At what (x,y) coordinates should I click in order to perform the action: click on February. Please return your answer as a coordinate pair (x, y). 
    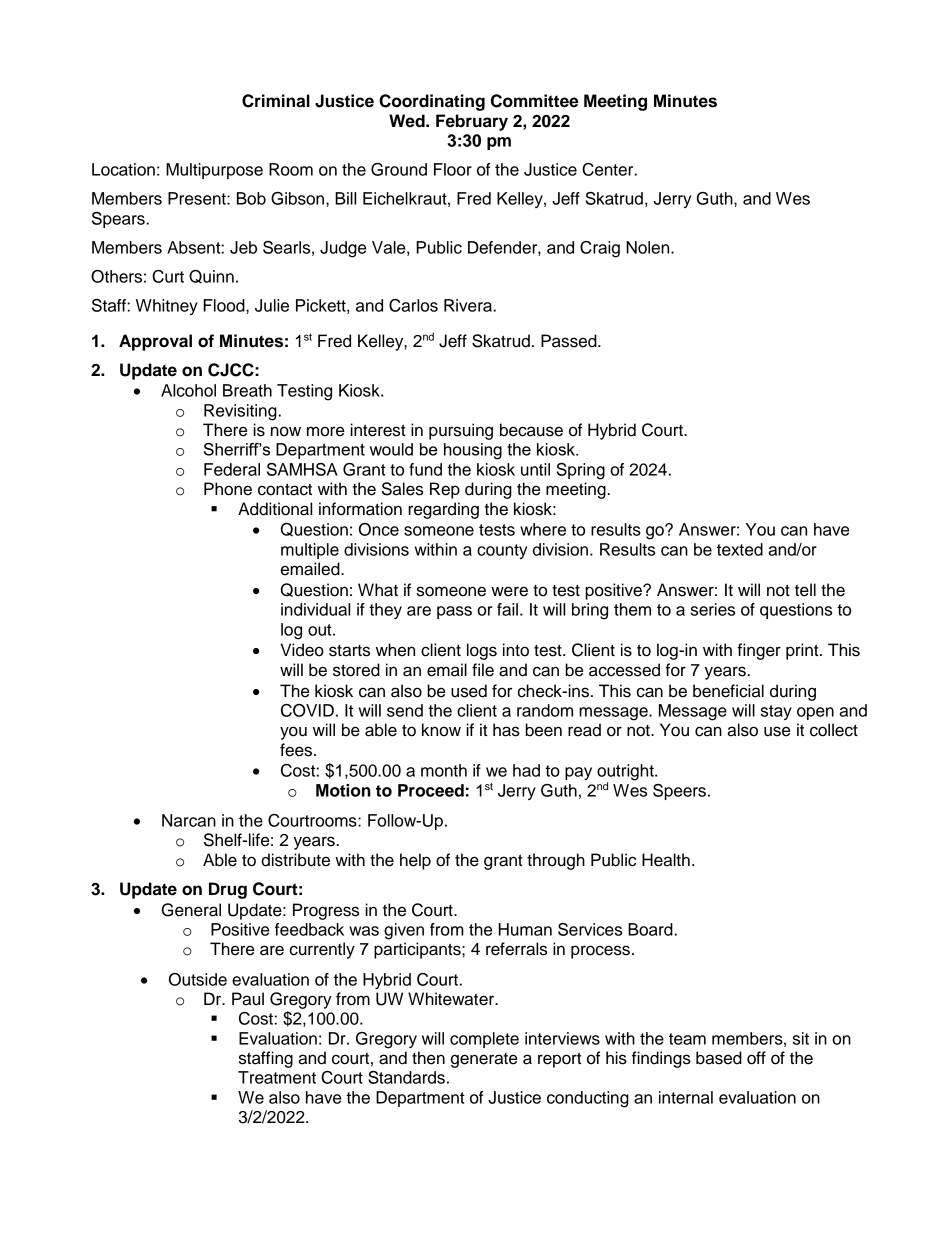
    Looking at the image, I should click on (472, 122).
